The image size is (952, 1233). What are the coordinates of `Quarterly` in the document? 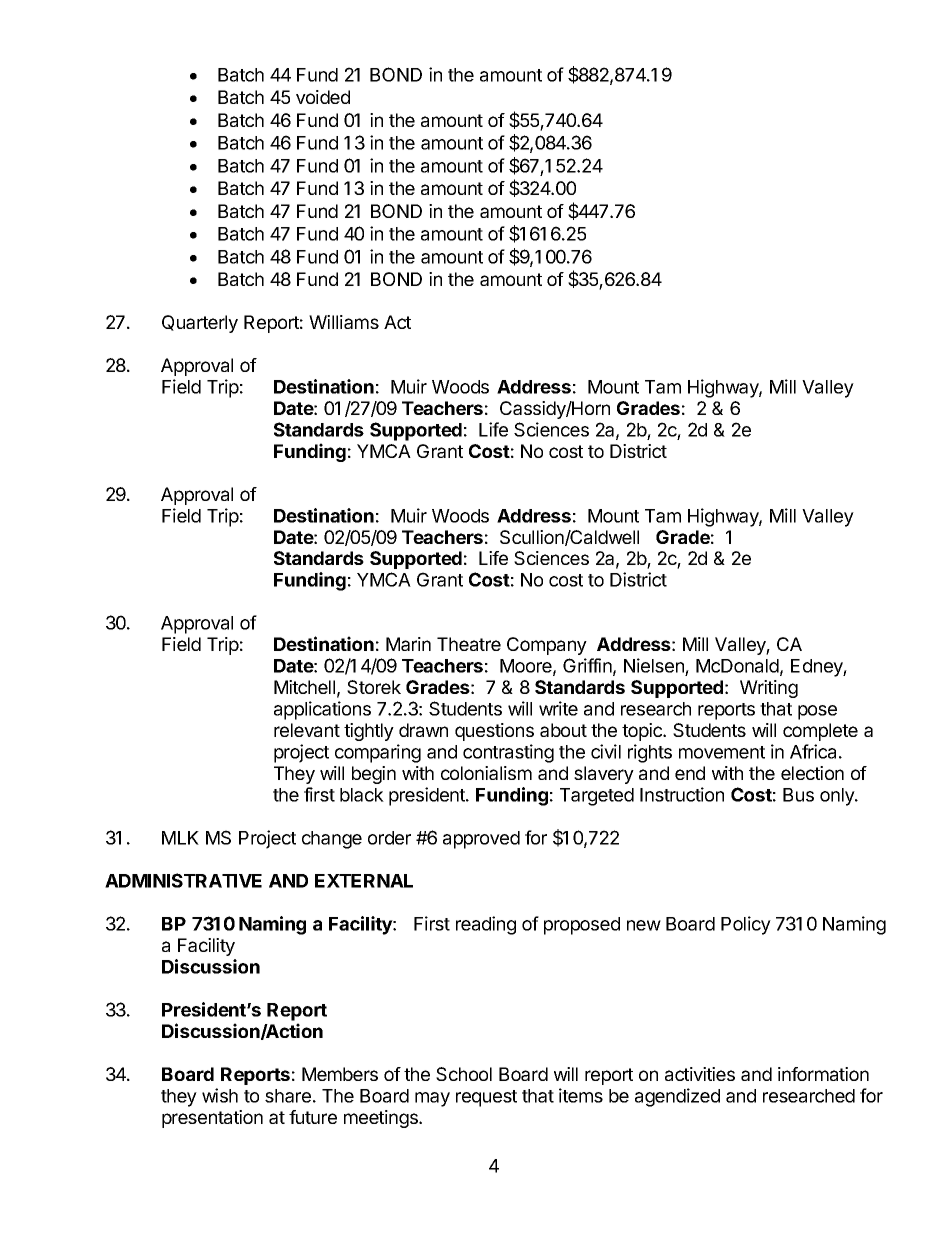 It's located at (200, 324).
